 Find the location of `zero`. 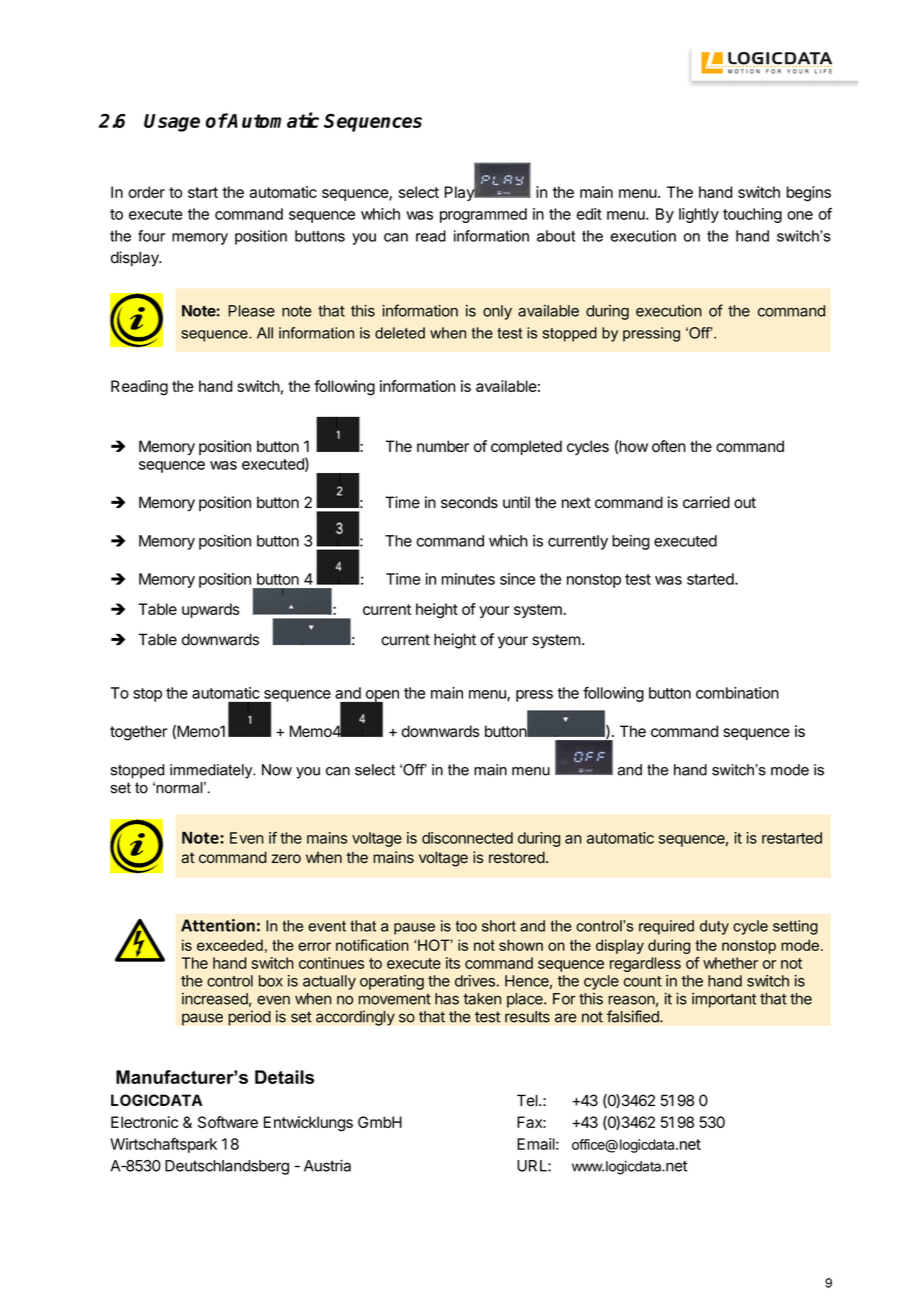

zero is located at coordinates (286, 858).
